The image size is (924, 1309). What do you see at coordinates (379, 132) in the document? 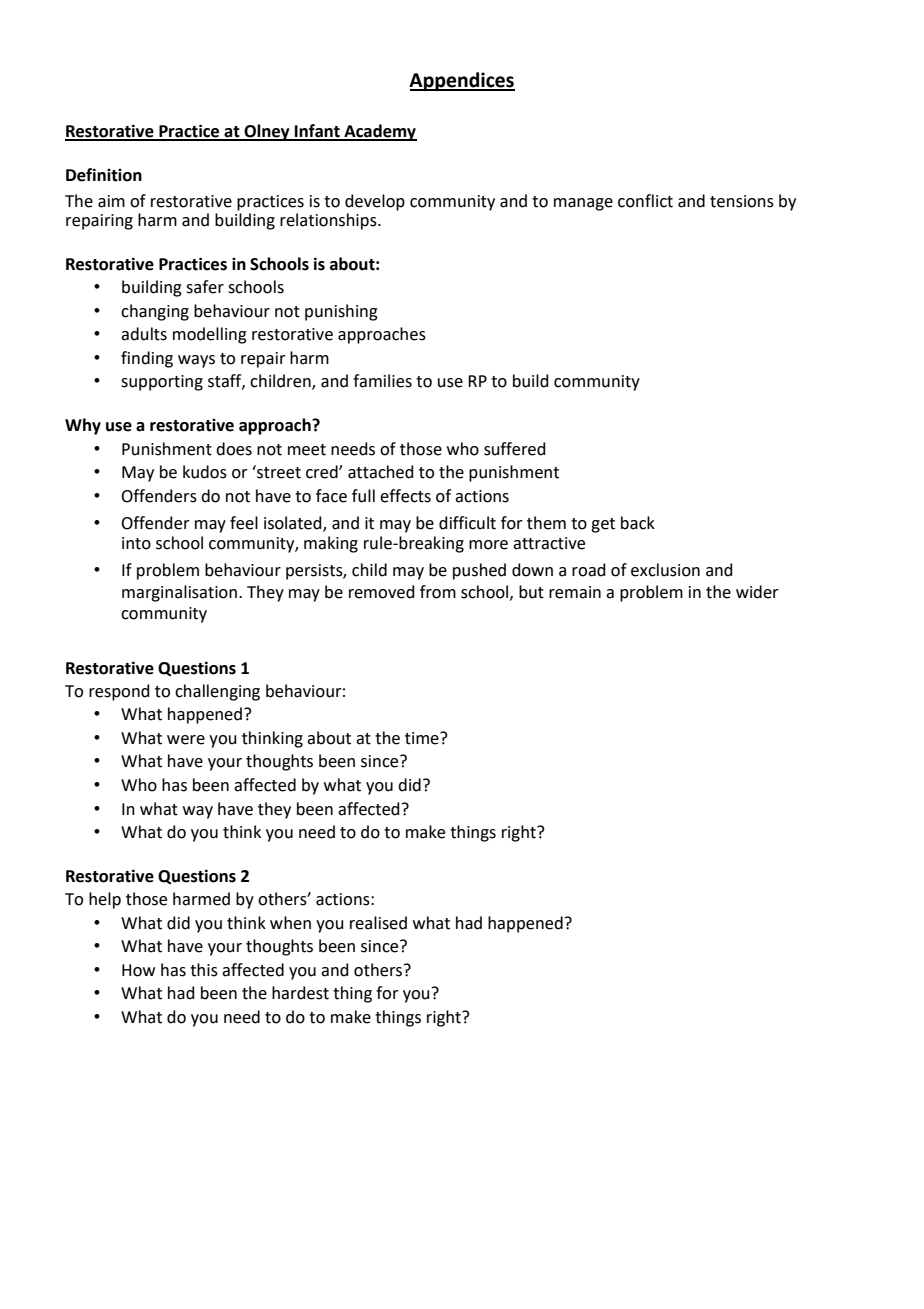
I see `Academy` at bounding box center [379, 132].
